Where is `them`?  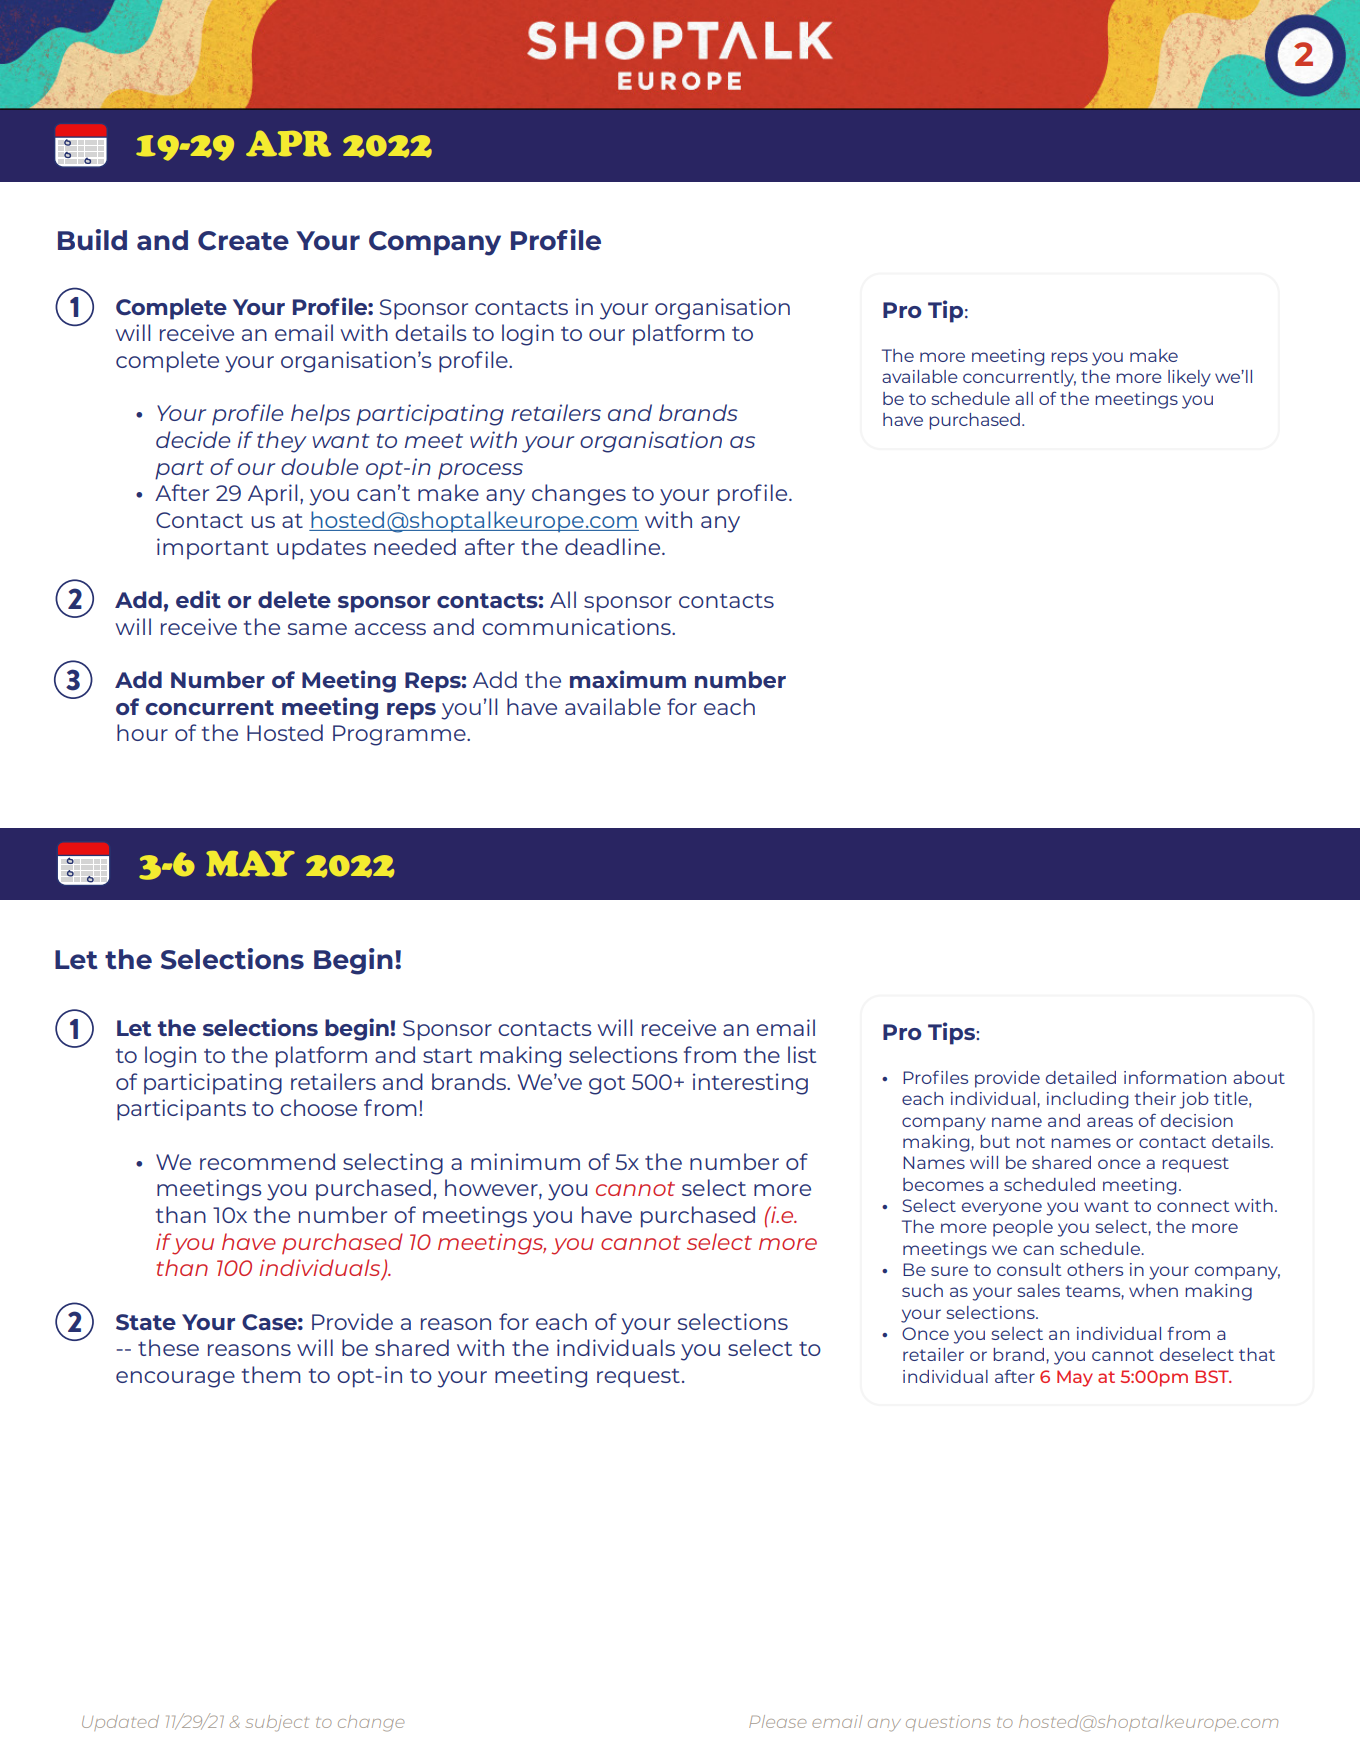 them is located at coordinates (271, 1374).
